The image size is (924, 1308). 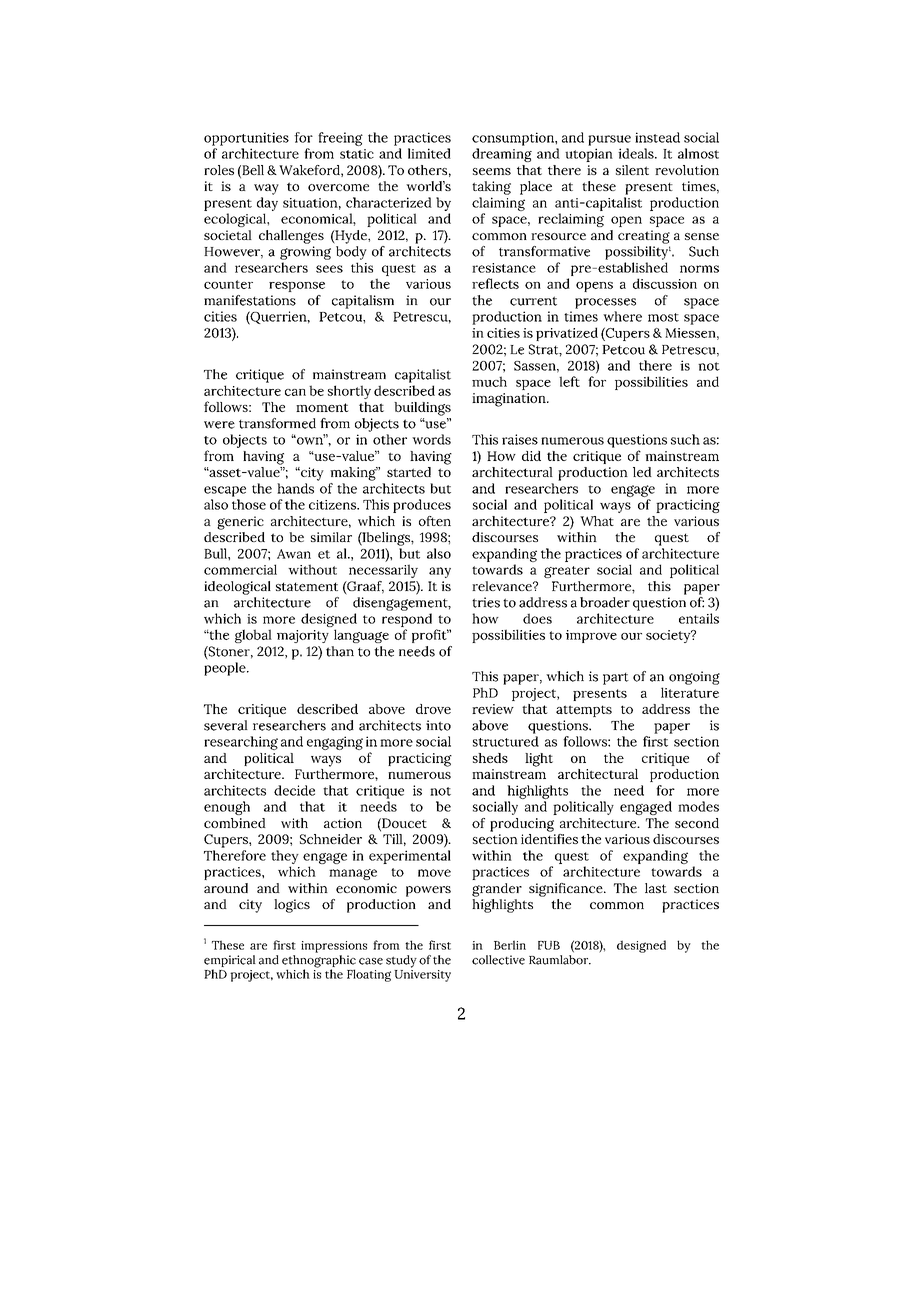 What do you see at coordinates (489, 381) in the screenshot?
I see `much` at bounding box center [489, 381].
